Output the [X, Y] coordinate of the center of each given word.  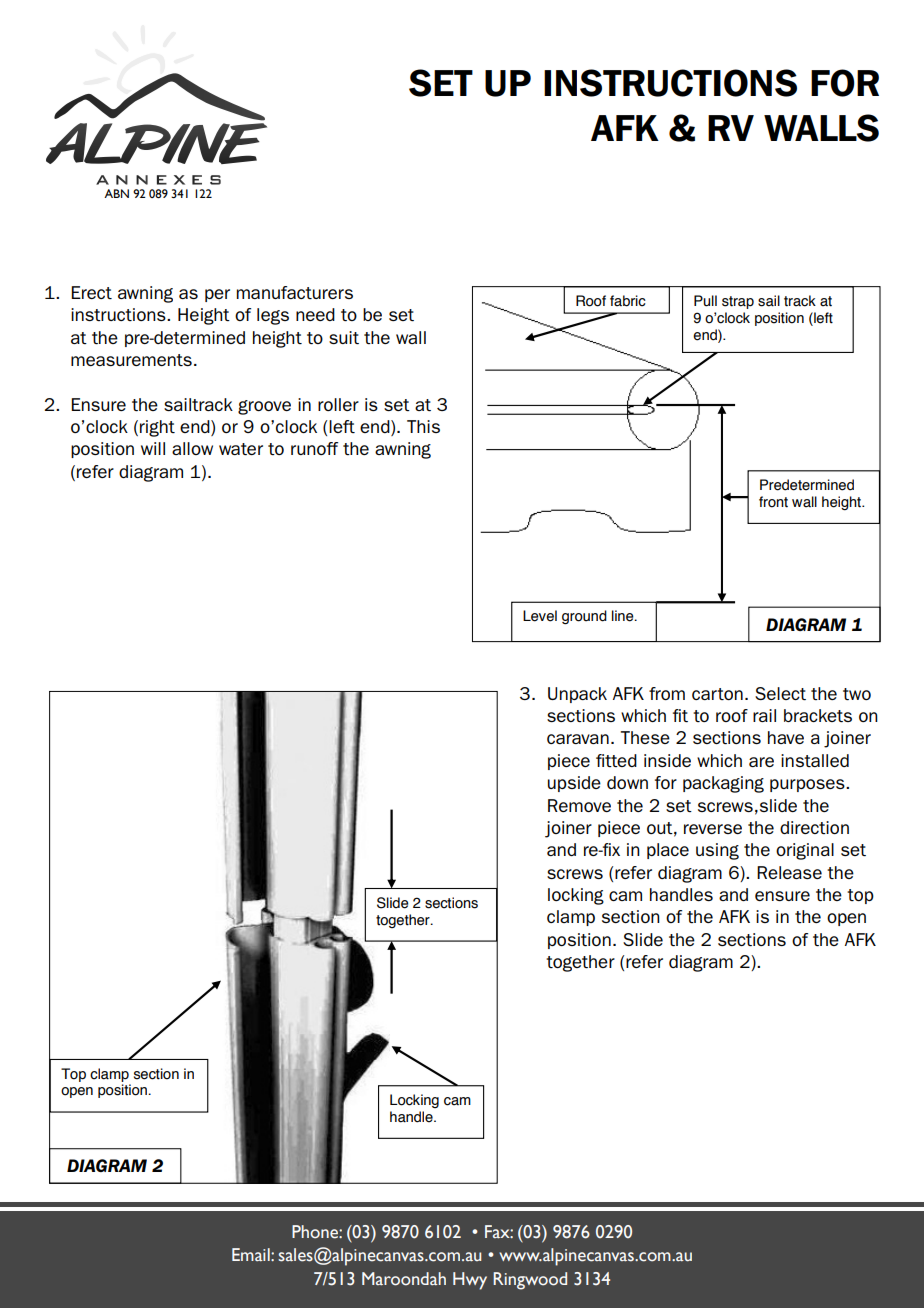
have [786, 737]
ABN [116, 193]
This [423, 426]
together [580, 963]
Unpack [577, 695]
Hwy [470, 1281]
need [315, 314]
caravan [578, 739]
